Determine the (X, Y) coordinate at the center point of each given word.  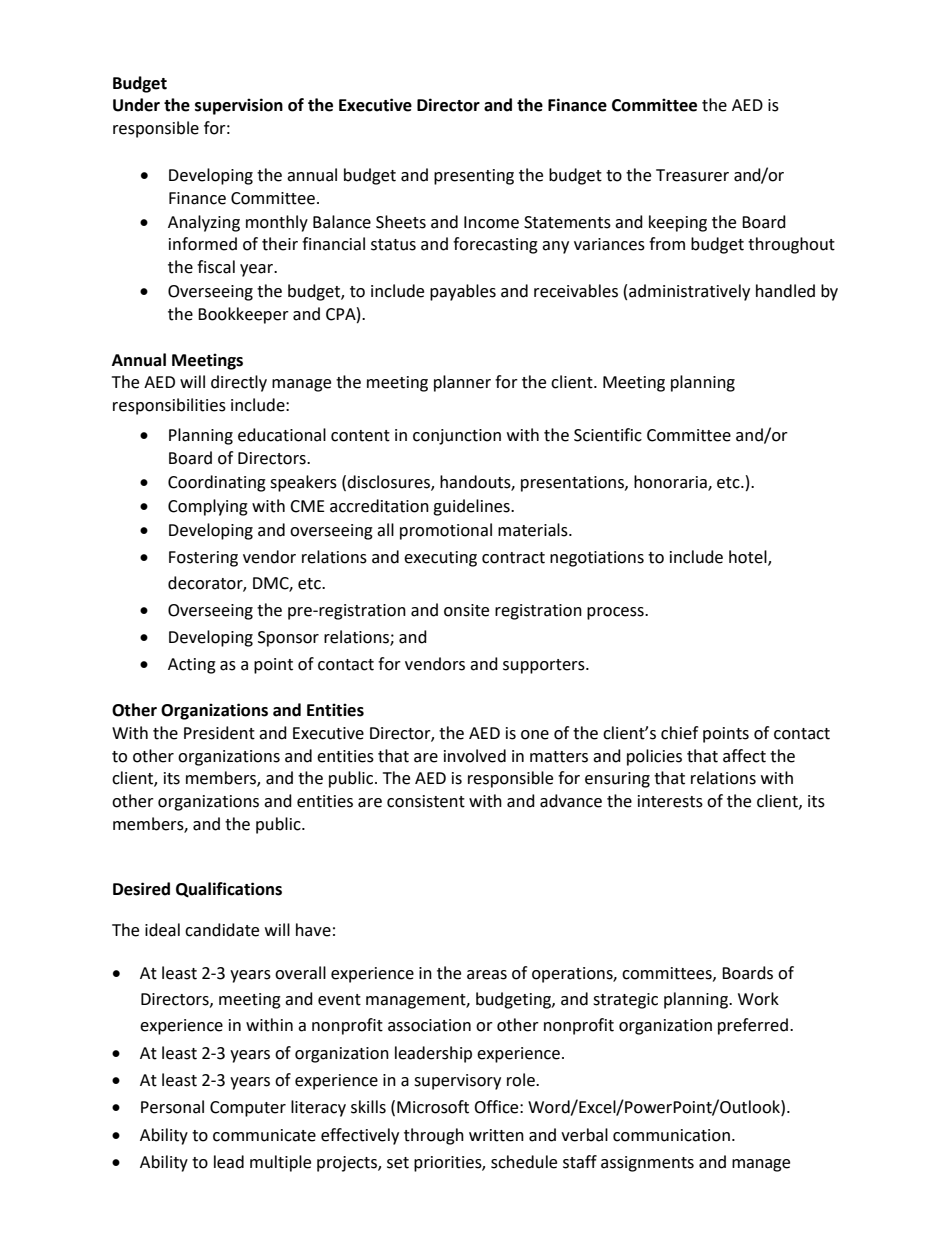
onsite (466, 610)
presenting (474, 177)
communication (671, 1135)
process (616, 613)
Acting (192, 666)
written (496, 1135)
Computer (248, 1109)
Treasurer (692, 175)
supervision (239, 106)
